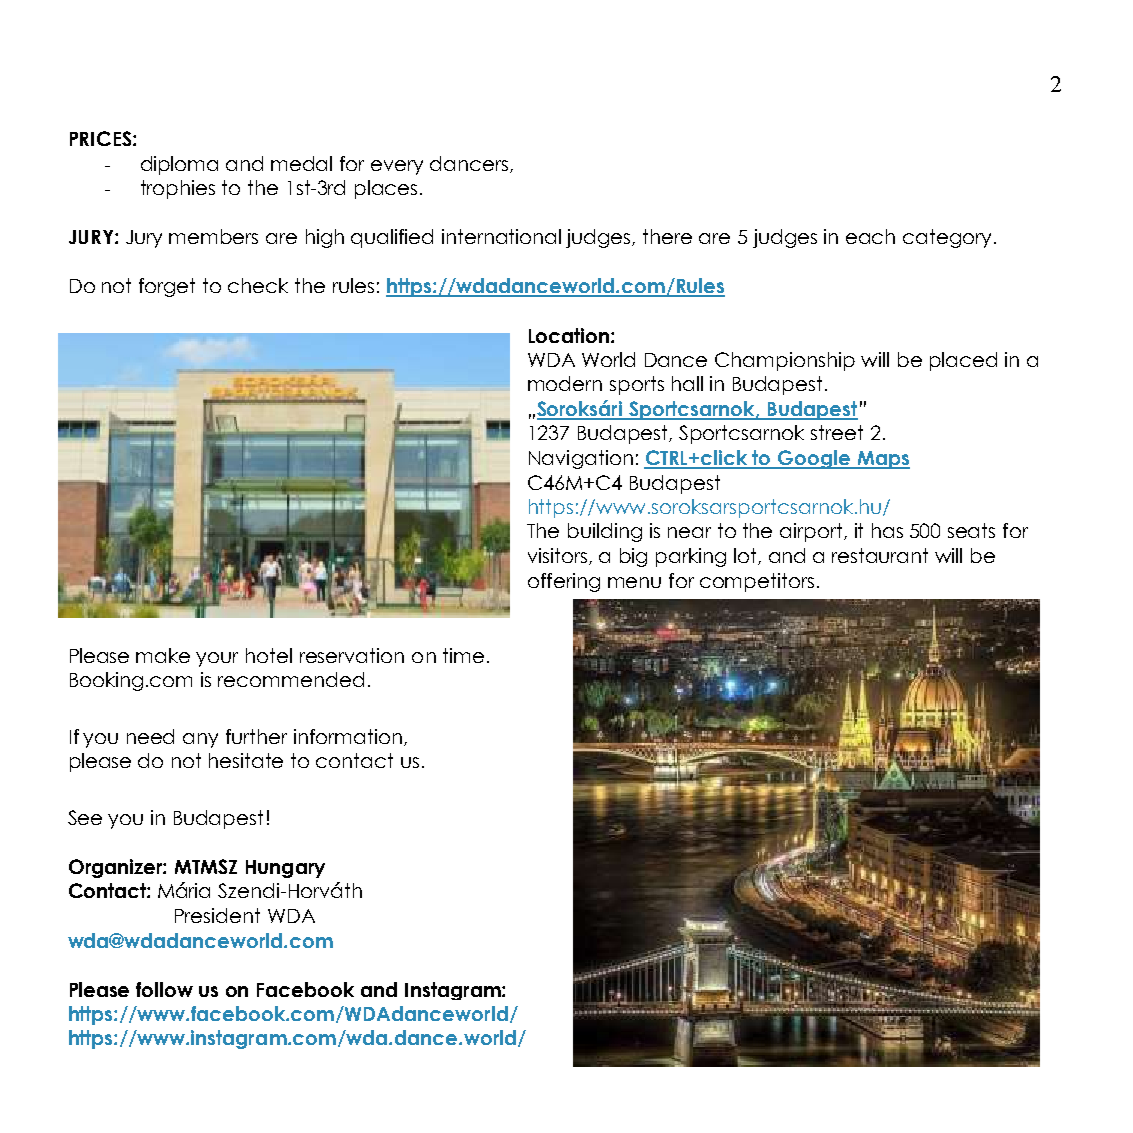 This screenshot has height=1133, width=1133. What do you see at coordinates (167, 287) in the screenshot?
I see `forget` at bounding box center [167, 287].
